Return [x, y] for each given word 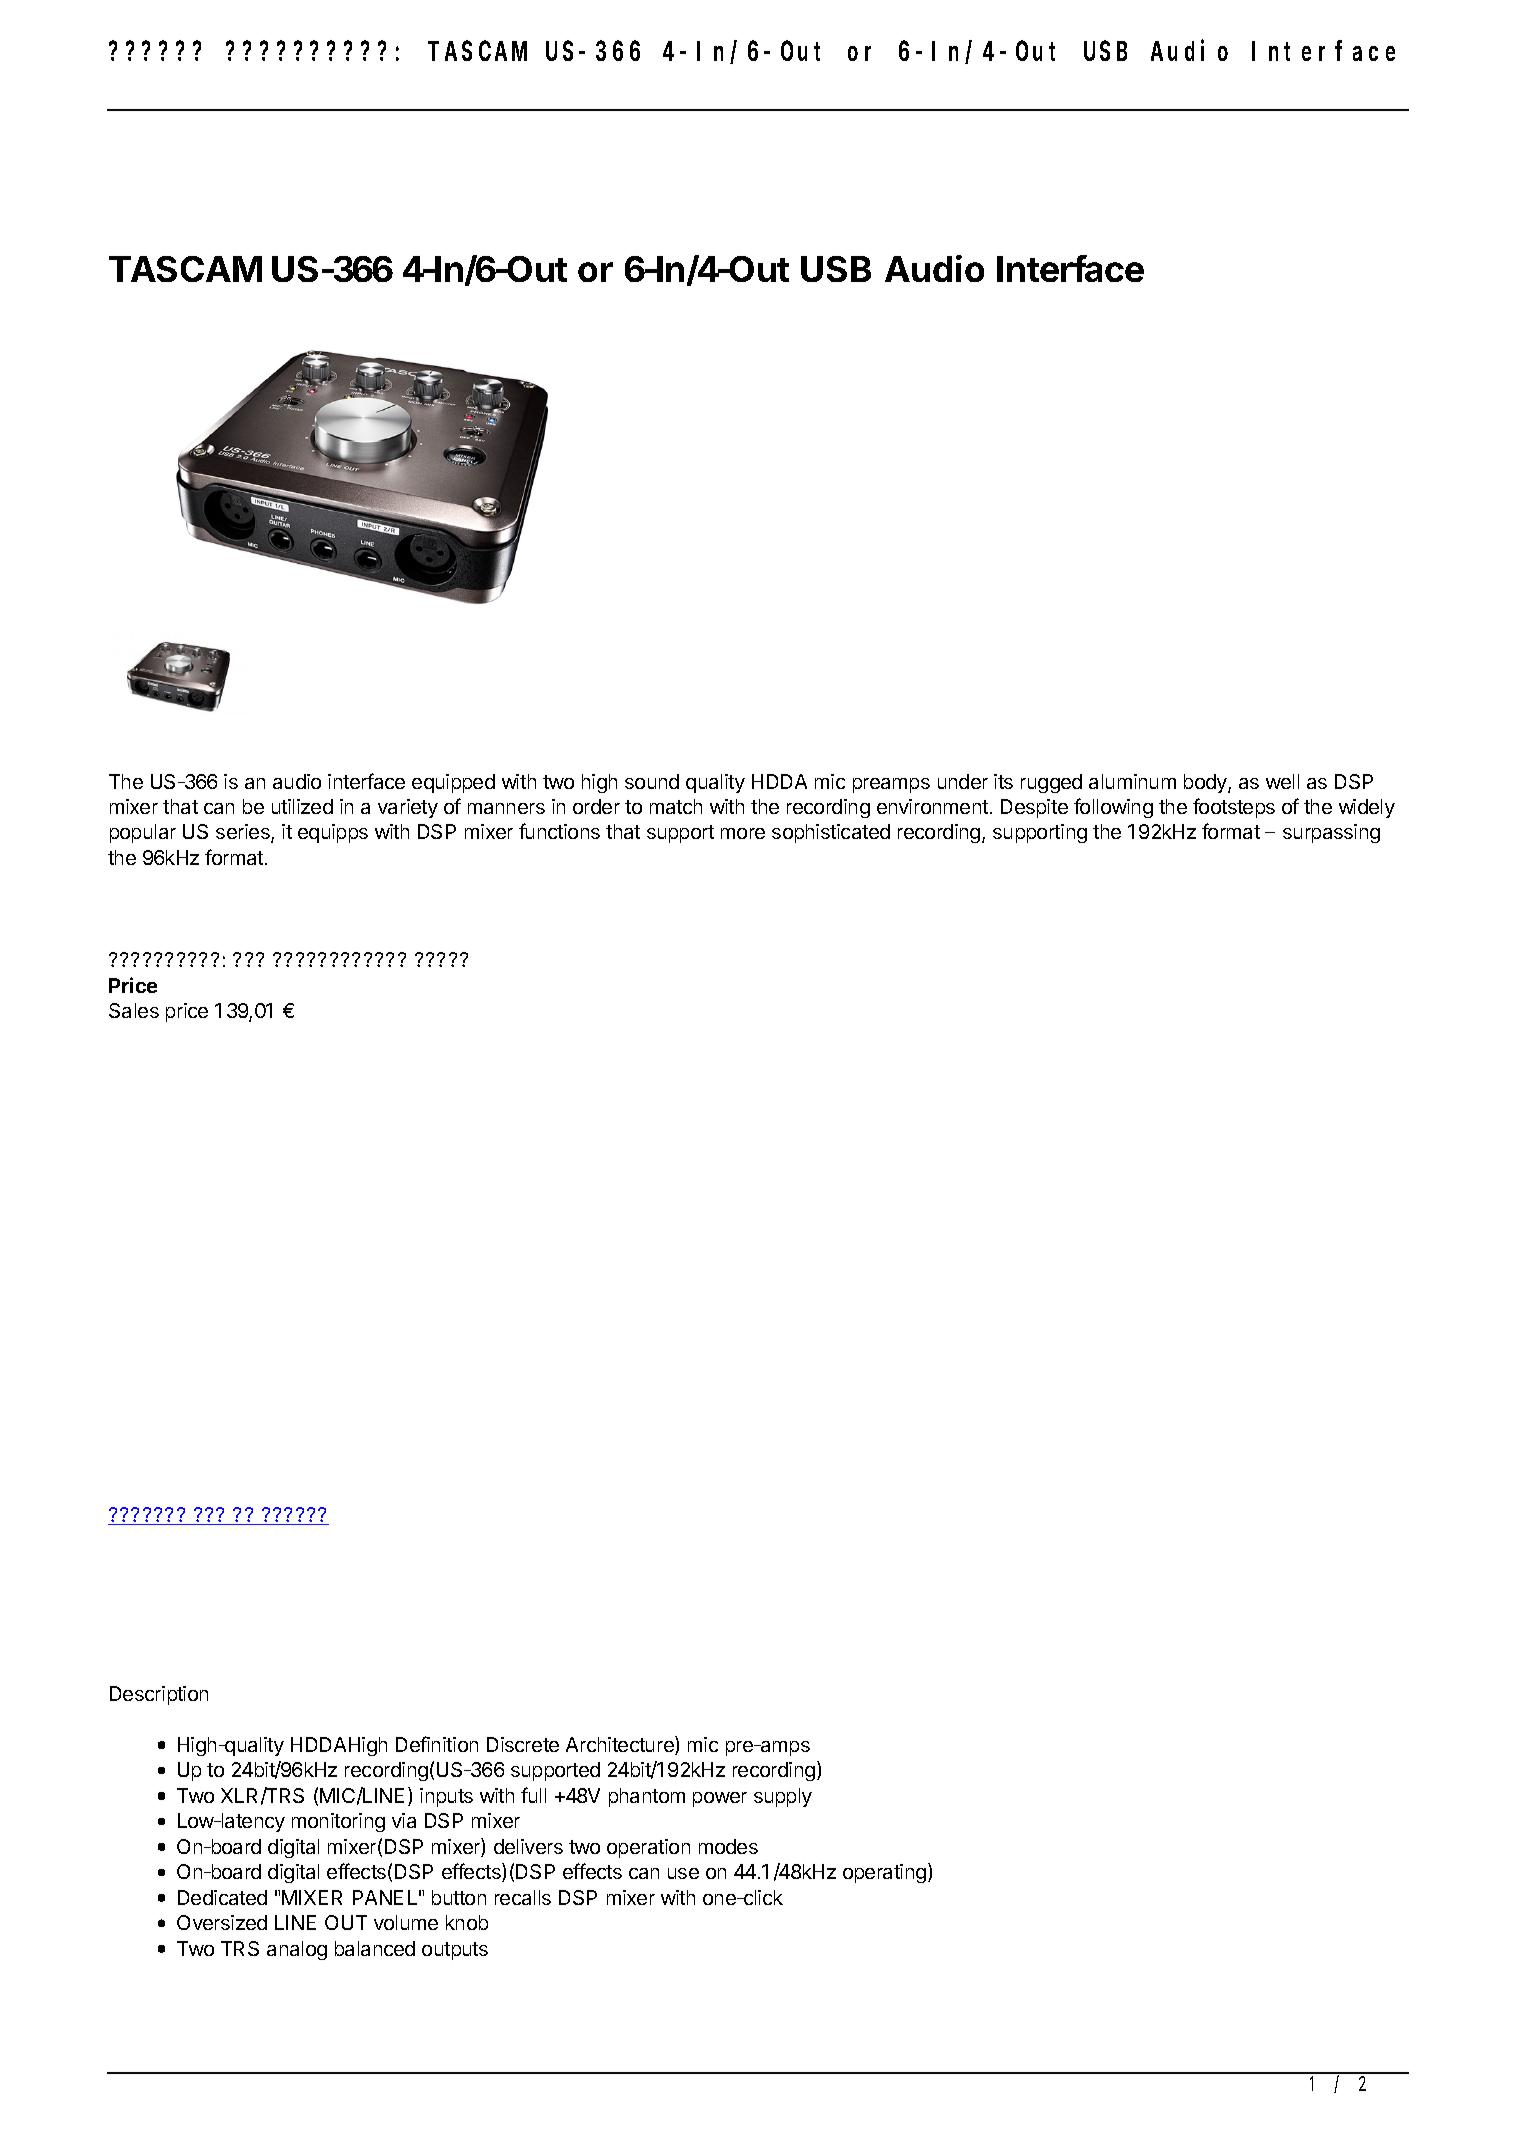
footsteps [1234, 808]
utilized [302, 806]
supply [783, 1797]
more [743, 833]
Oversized [222, 1922]
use [683, 1873]
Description [159, 1695]
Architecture [621, 1745]
